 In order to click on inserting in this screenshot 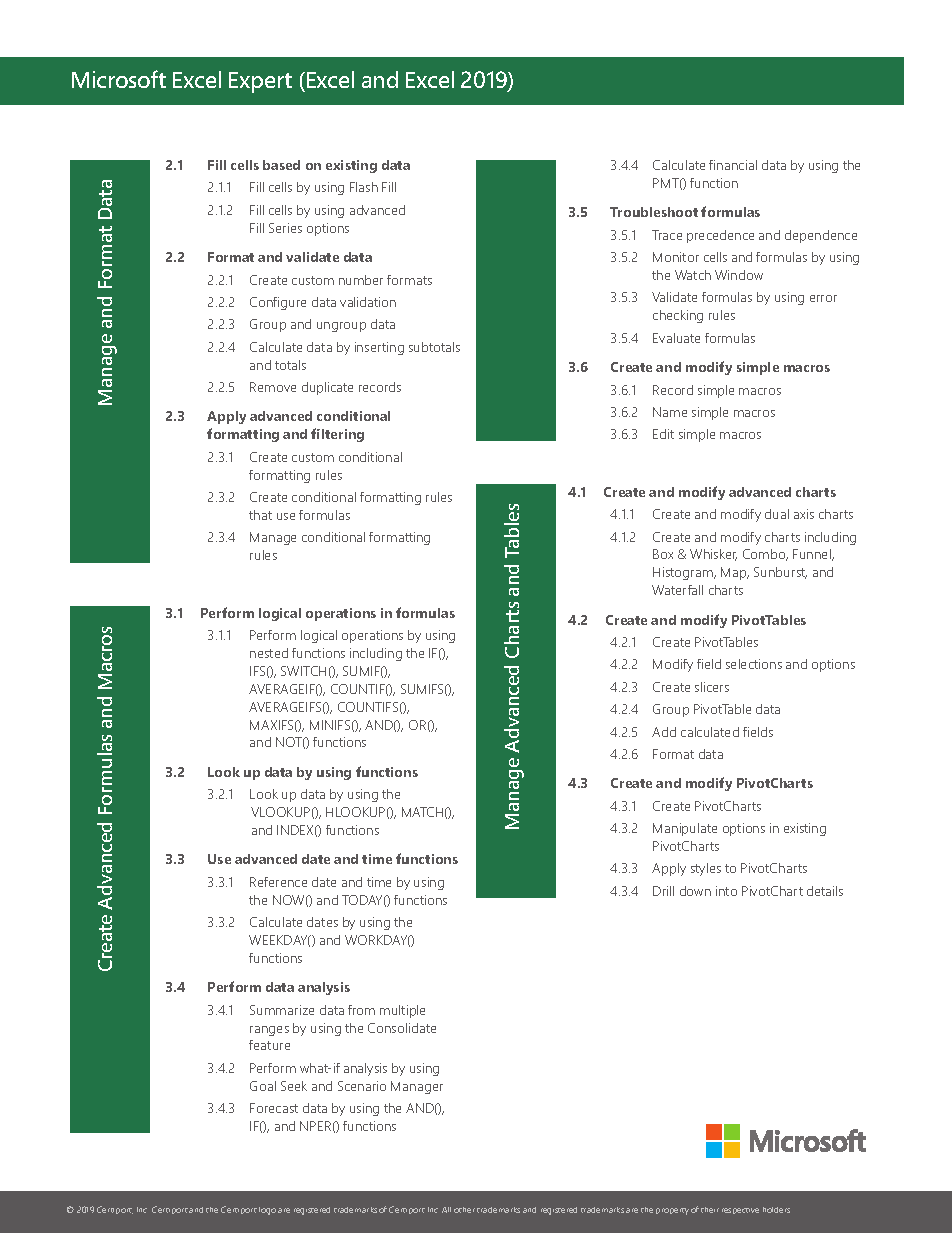, I will do `click(379, 348)`.
